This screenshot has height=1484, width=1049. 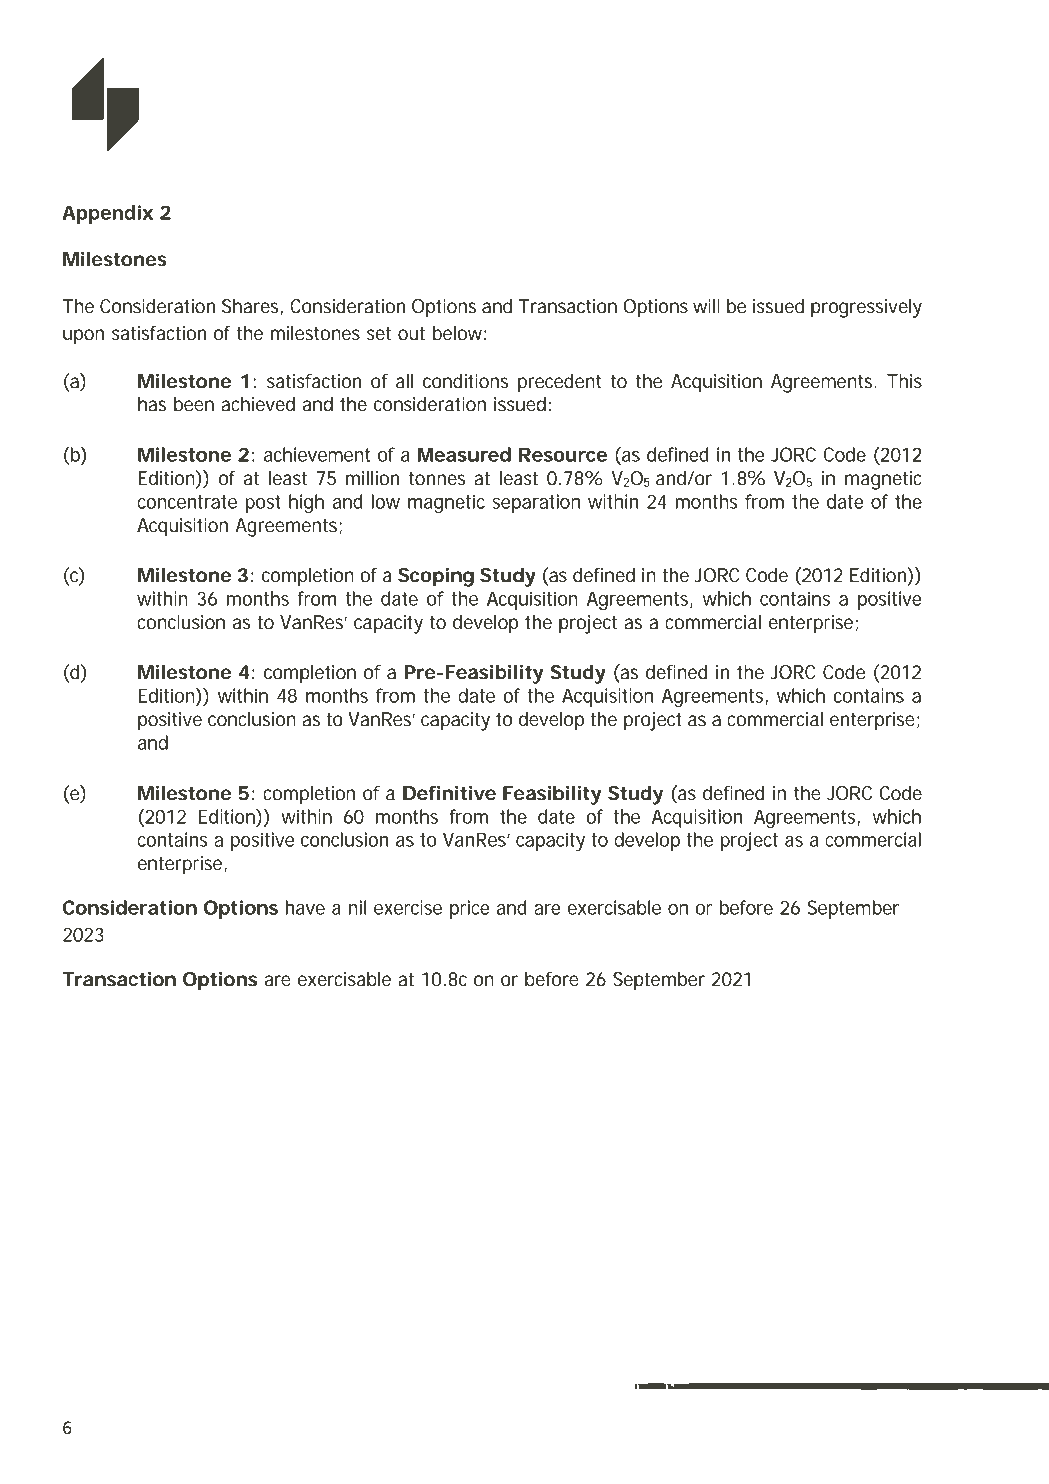 What do you see at coordinates (904, 381) in the screenshot?
I see `This` at bounding box center [904, 381].
